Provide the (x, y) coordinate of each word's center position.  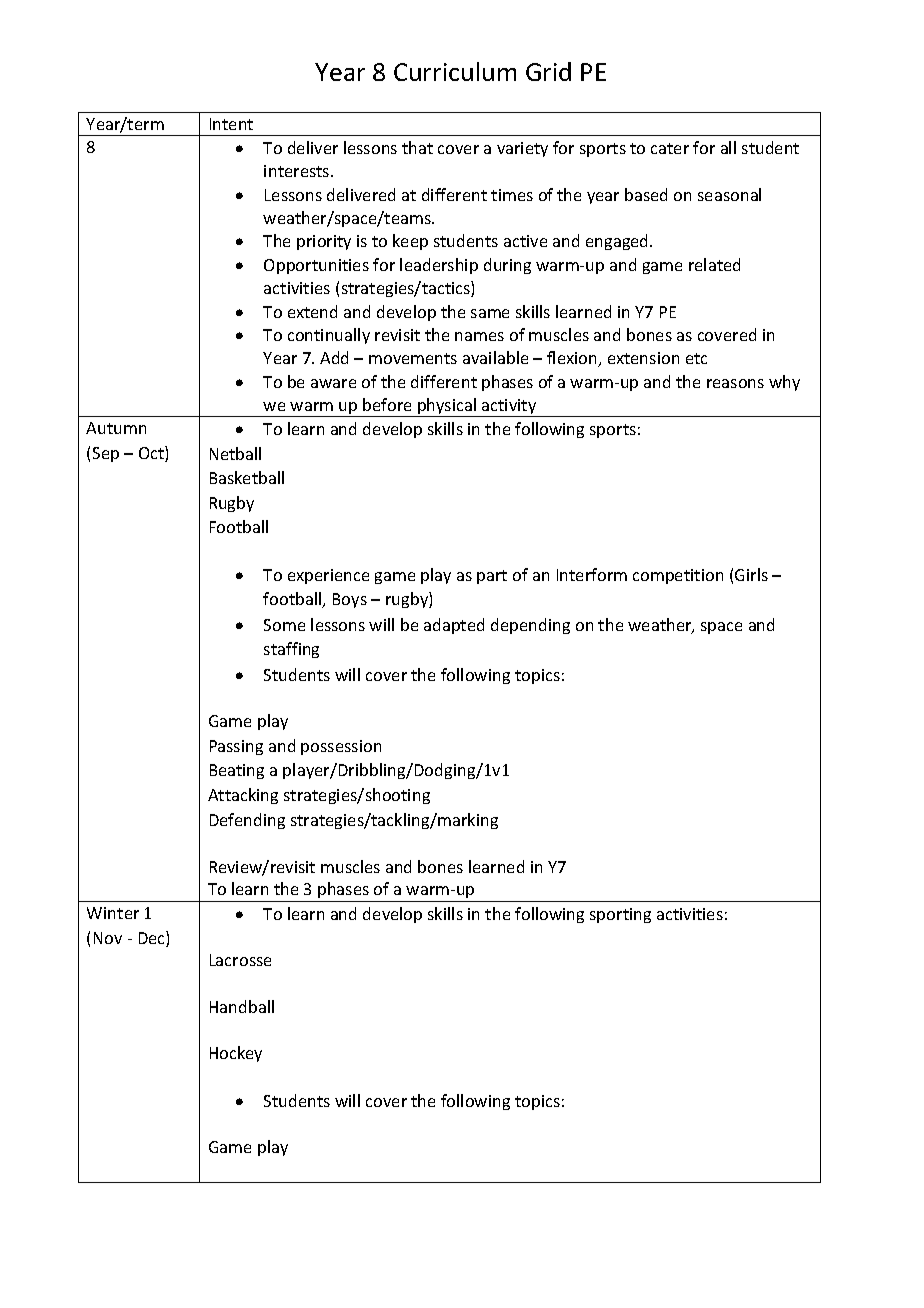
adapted (454, 626)
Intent (231, 124)
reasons (735, 383)
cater (670, 148)
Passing (236, 747)
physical (447, 407)
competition (678, 576)
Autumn (116, 428)
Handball (242, 1006)
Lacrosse (240, 960)
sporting (620, 915)
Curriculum (455, 71)
